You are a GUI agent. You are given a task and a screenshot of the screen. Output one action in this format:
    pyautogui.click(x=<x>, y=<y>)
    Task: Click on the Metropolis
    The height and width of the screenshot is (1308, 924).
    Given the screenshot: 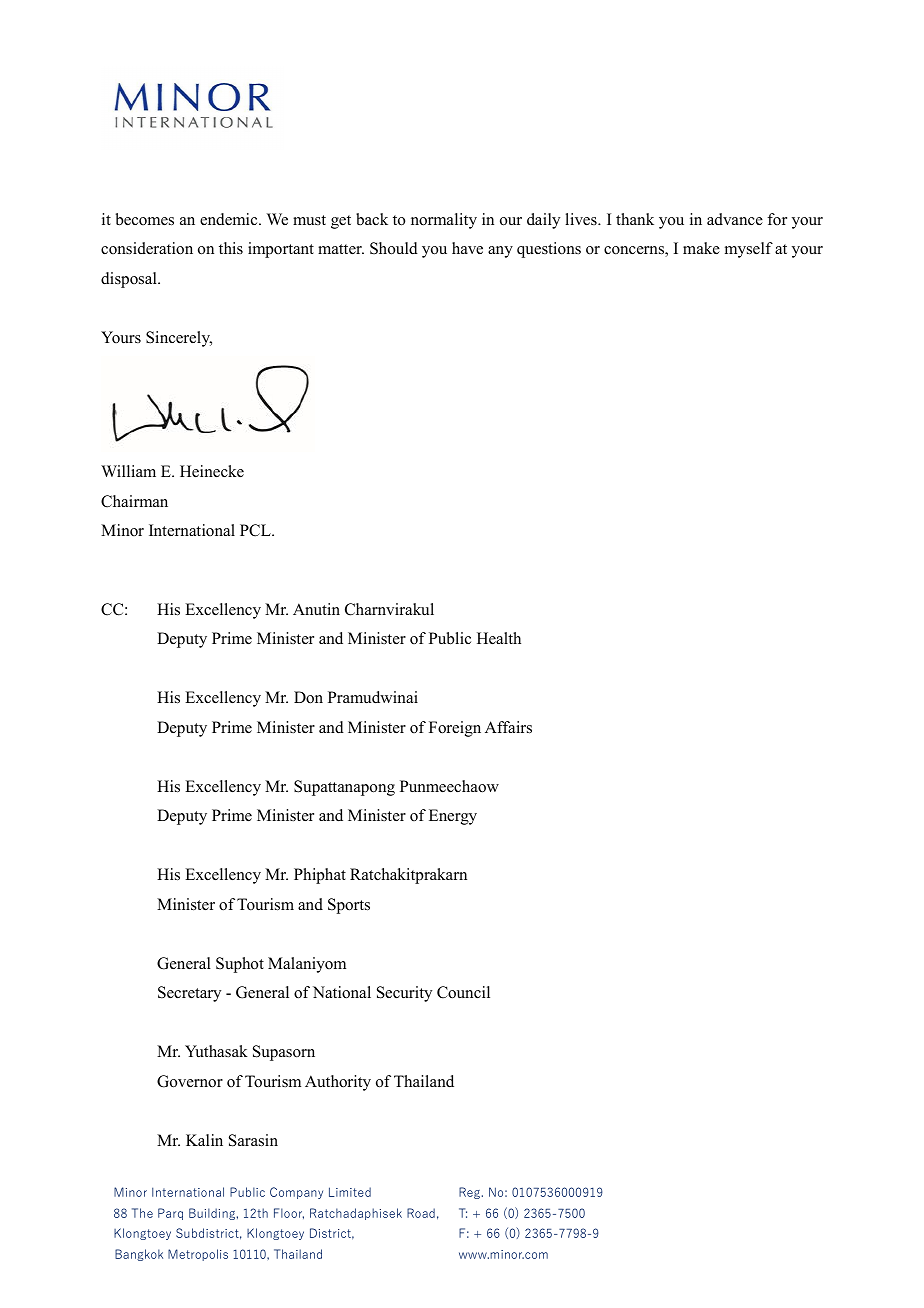 What is the action you would take?
    pyautogui.click(x=198, y=1255)
